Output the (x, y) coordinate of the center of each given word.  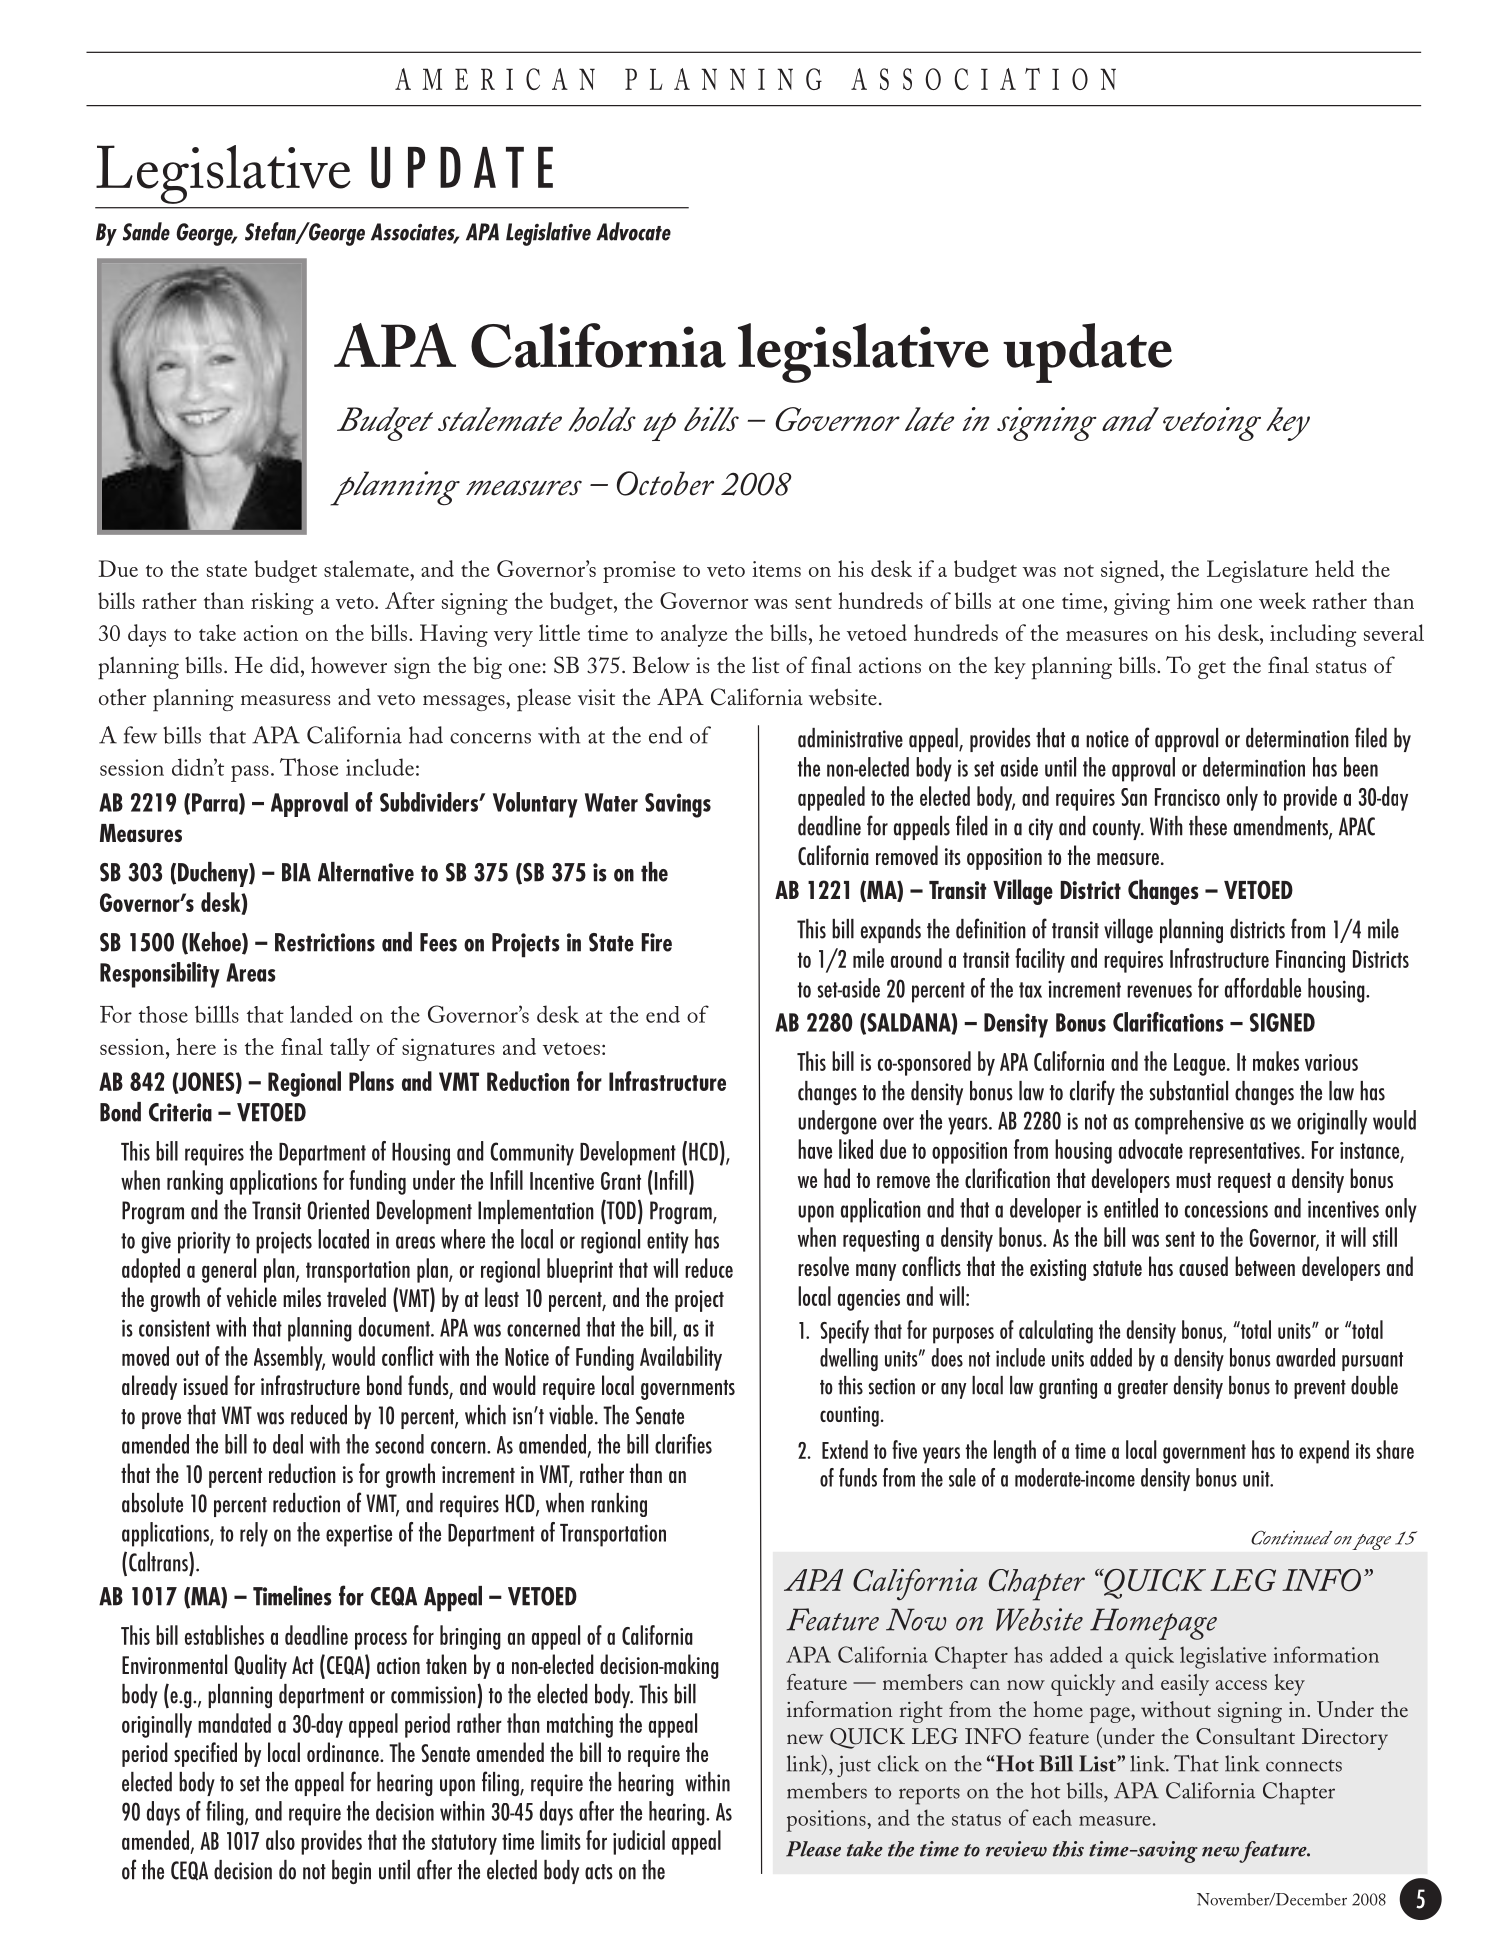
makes (1276, 1061)
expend (1324, 1452)
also (280, 1840)
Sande (146, 231)
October (665, 483)
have (815, 1149)
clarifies (683, 1444)
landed (321, 1014)
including (1313, 635)
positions (827, 1821)
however (349, 665)
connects (1304, 1766)
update (1087, 353)
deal (288, 1444)
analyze (694, 635)
